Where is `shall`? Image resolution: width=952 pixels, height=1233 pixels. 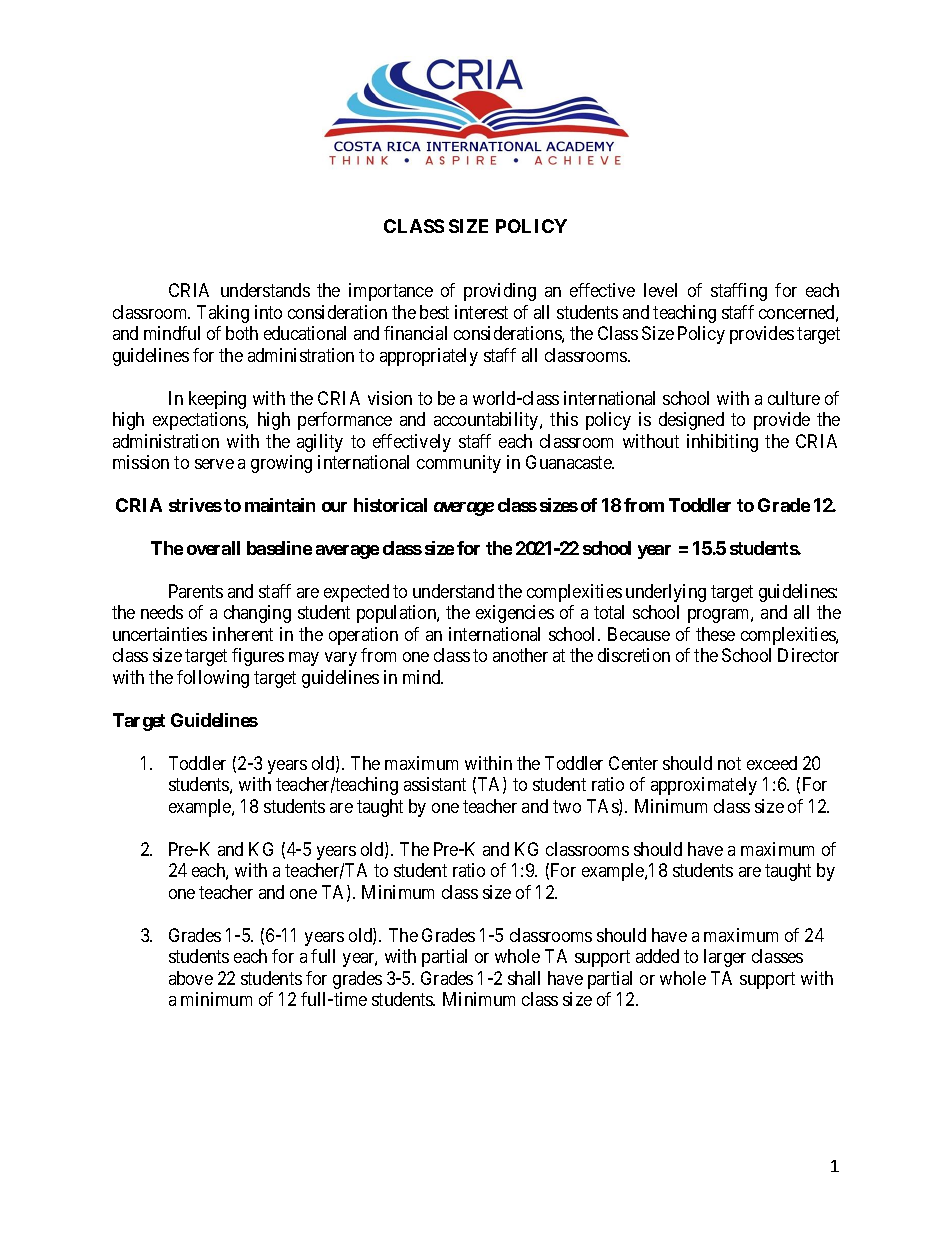
shall is located at coordinates (524, 978).
